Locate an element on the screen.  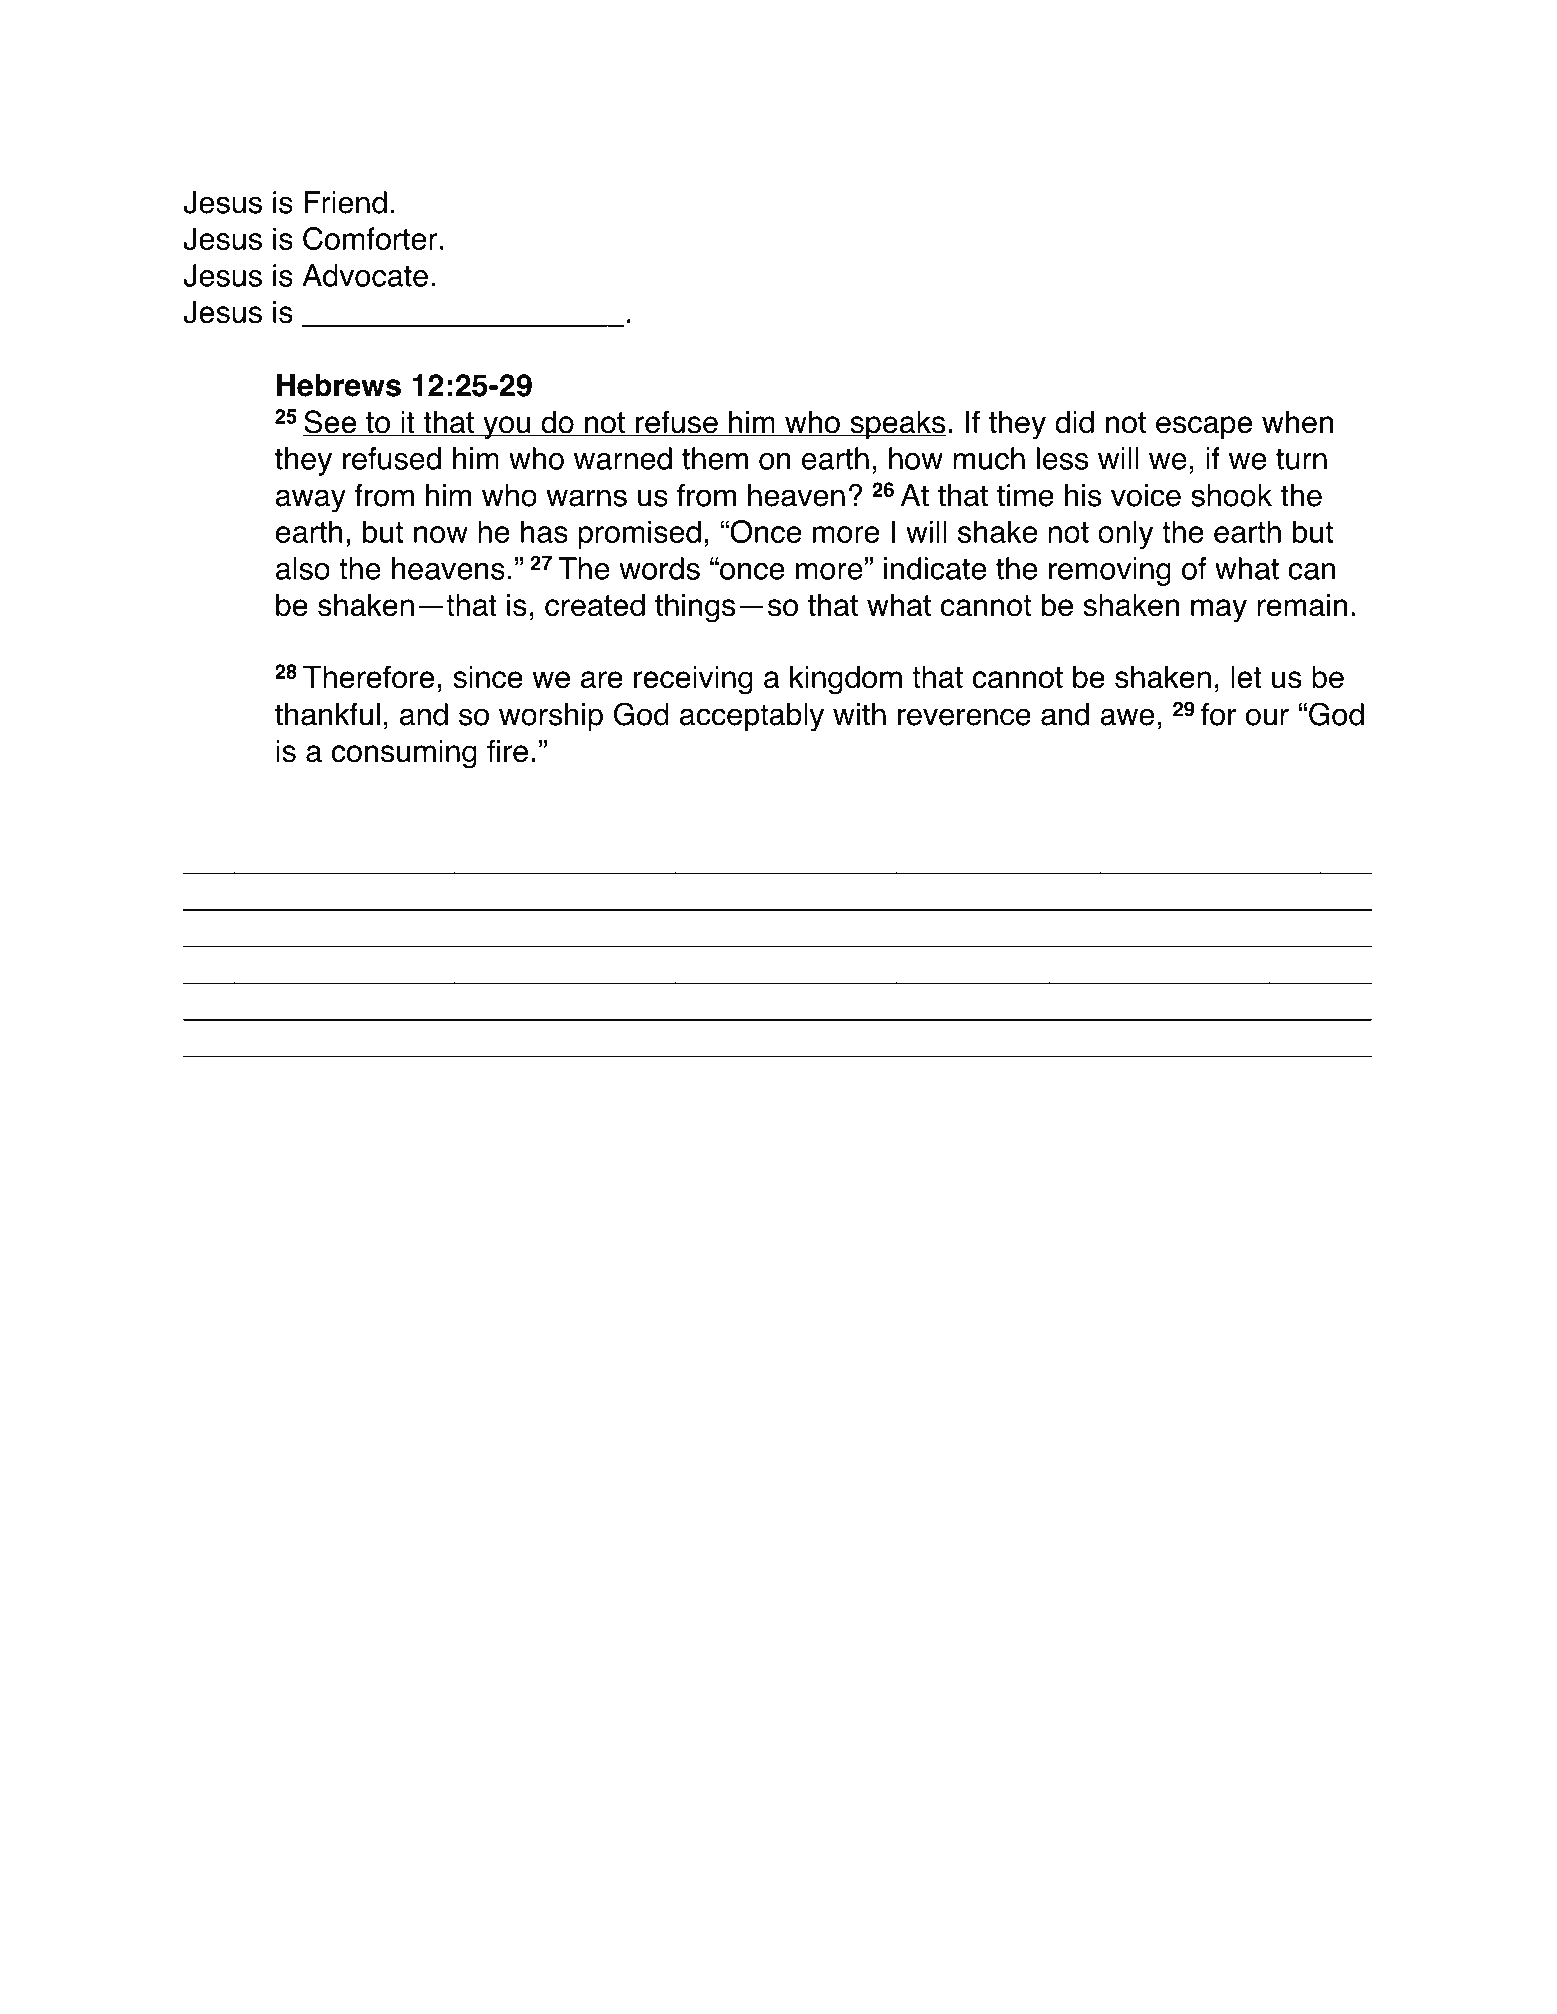
Friend is located at coordinates (345, 202).
